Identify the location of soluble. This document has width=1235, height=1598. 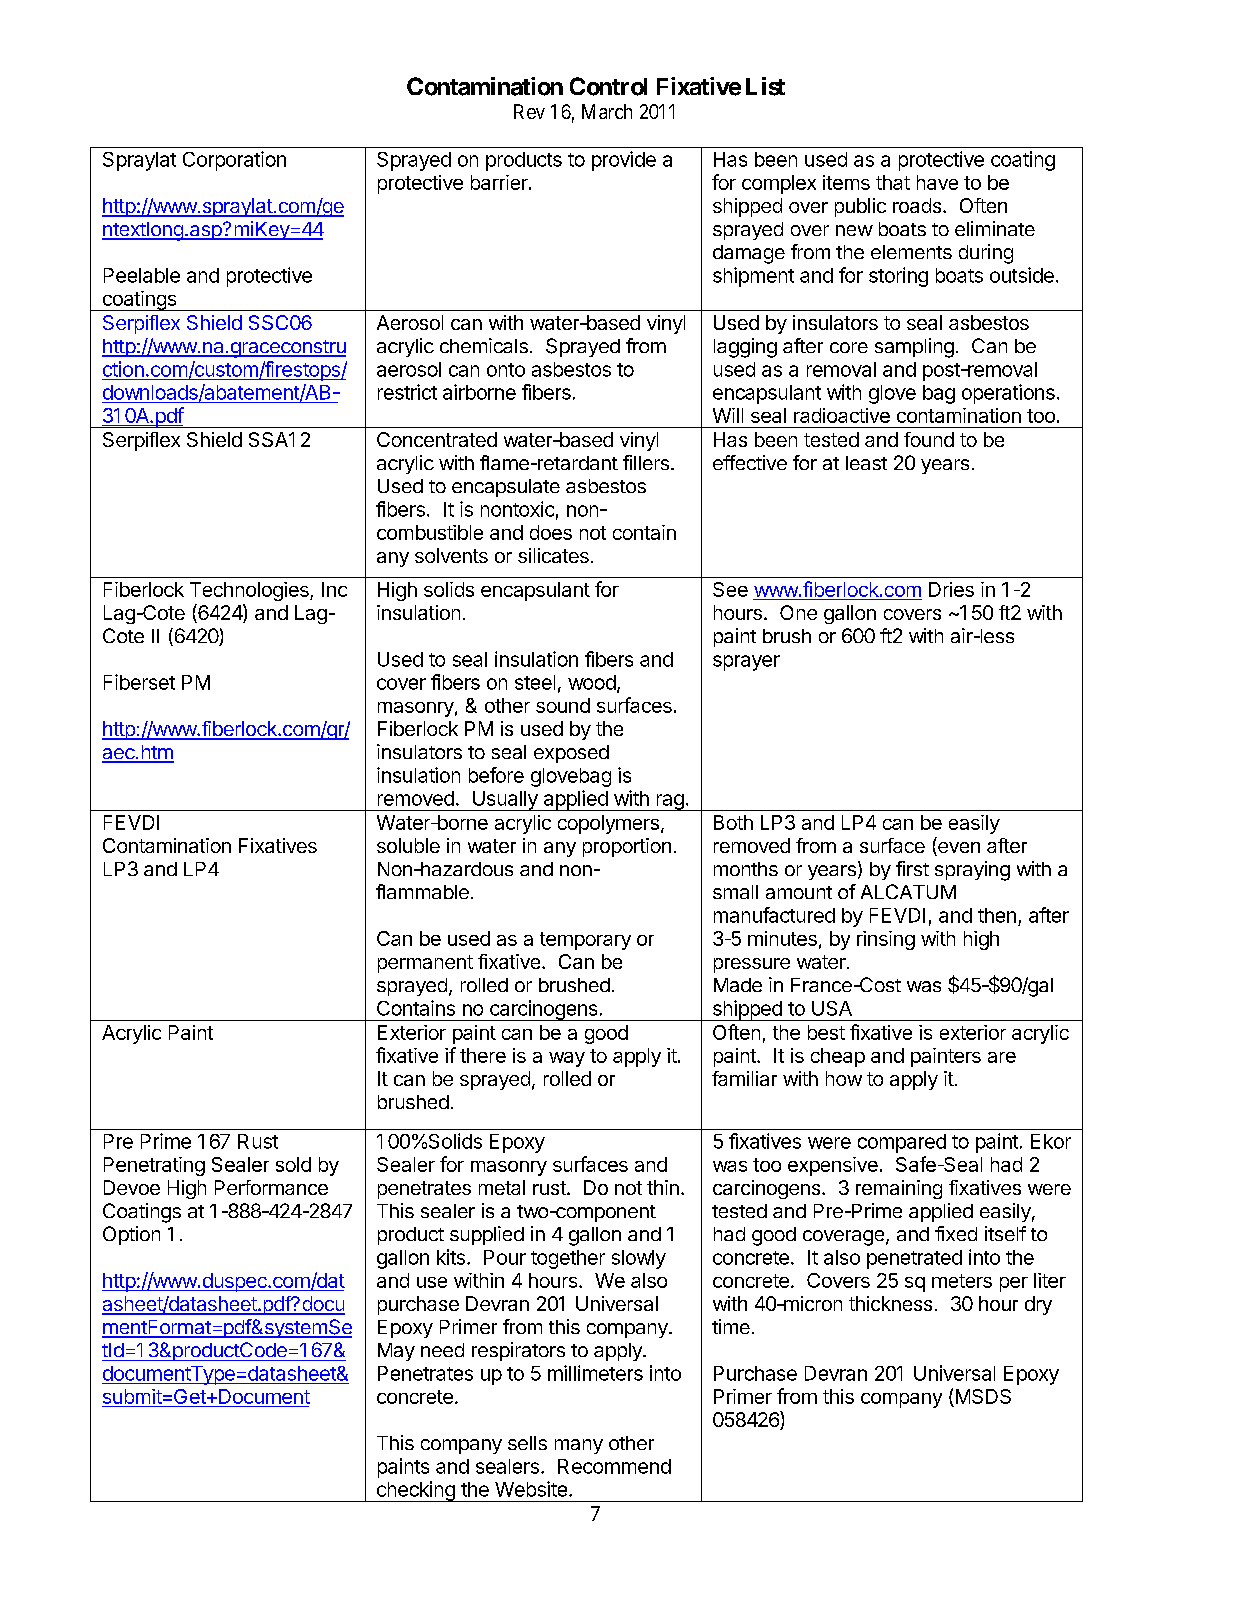
(408, 845).
